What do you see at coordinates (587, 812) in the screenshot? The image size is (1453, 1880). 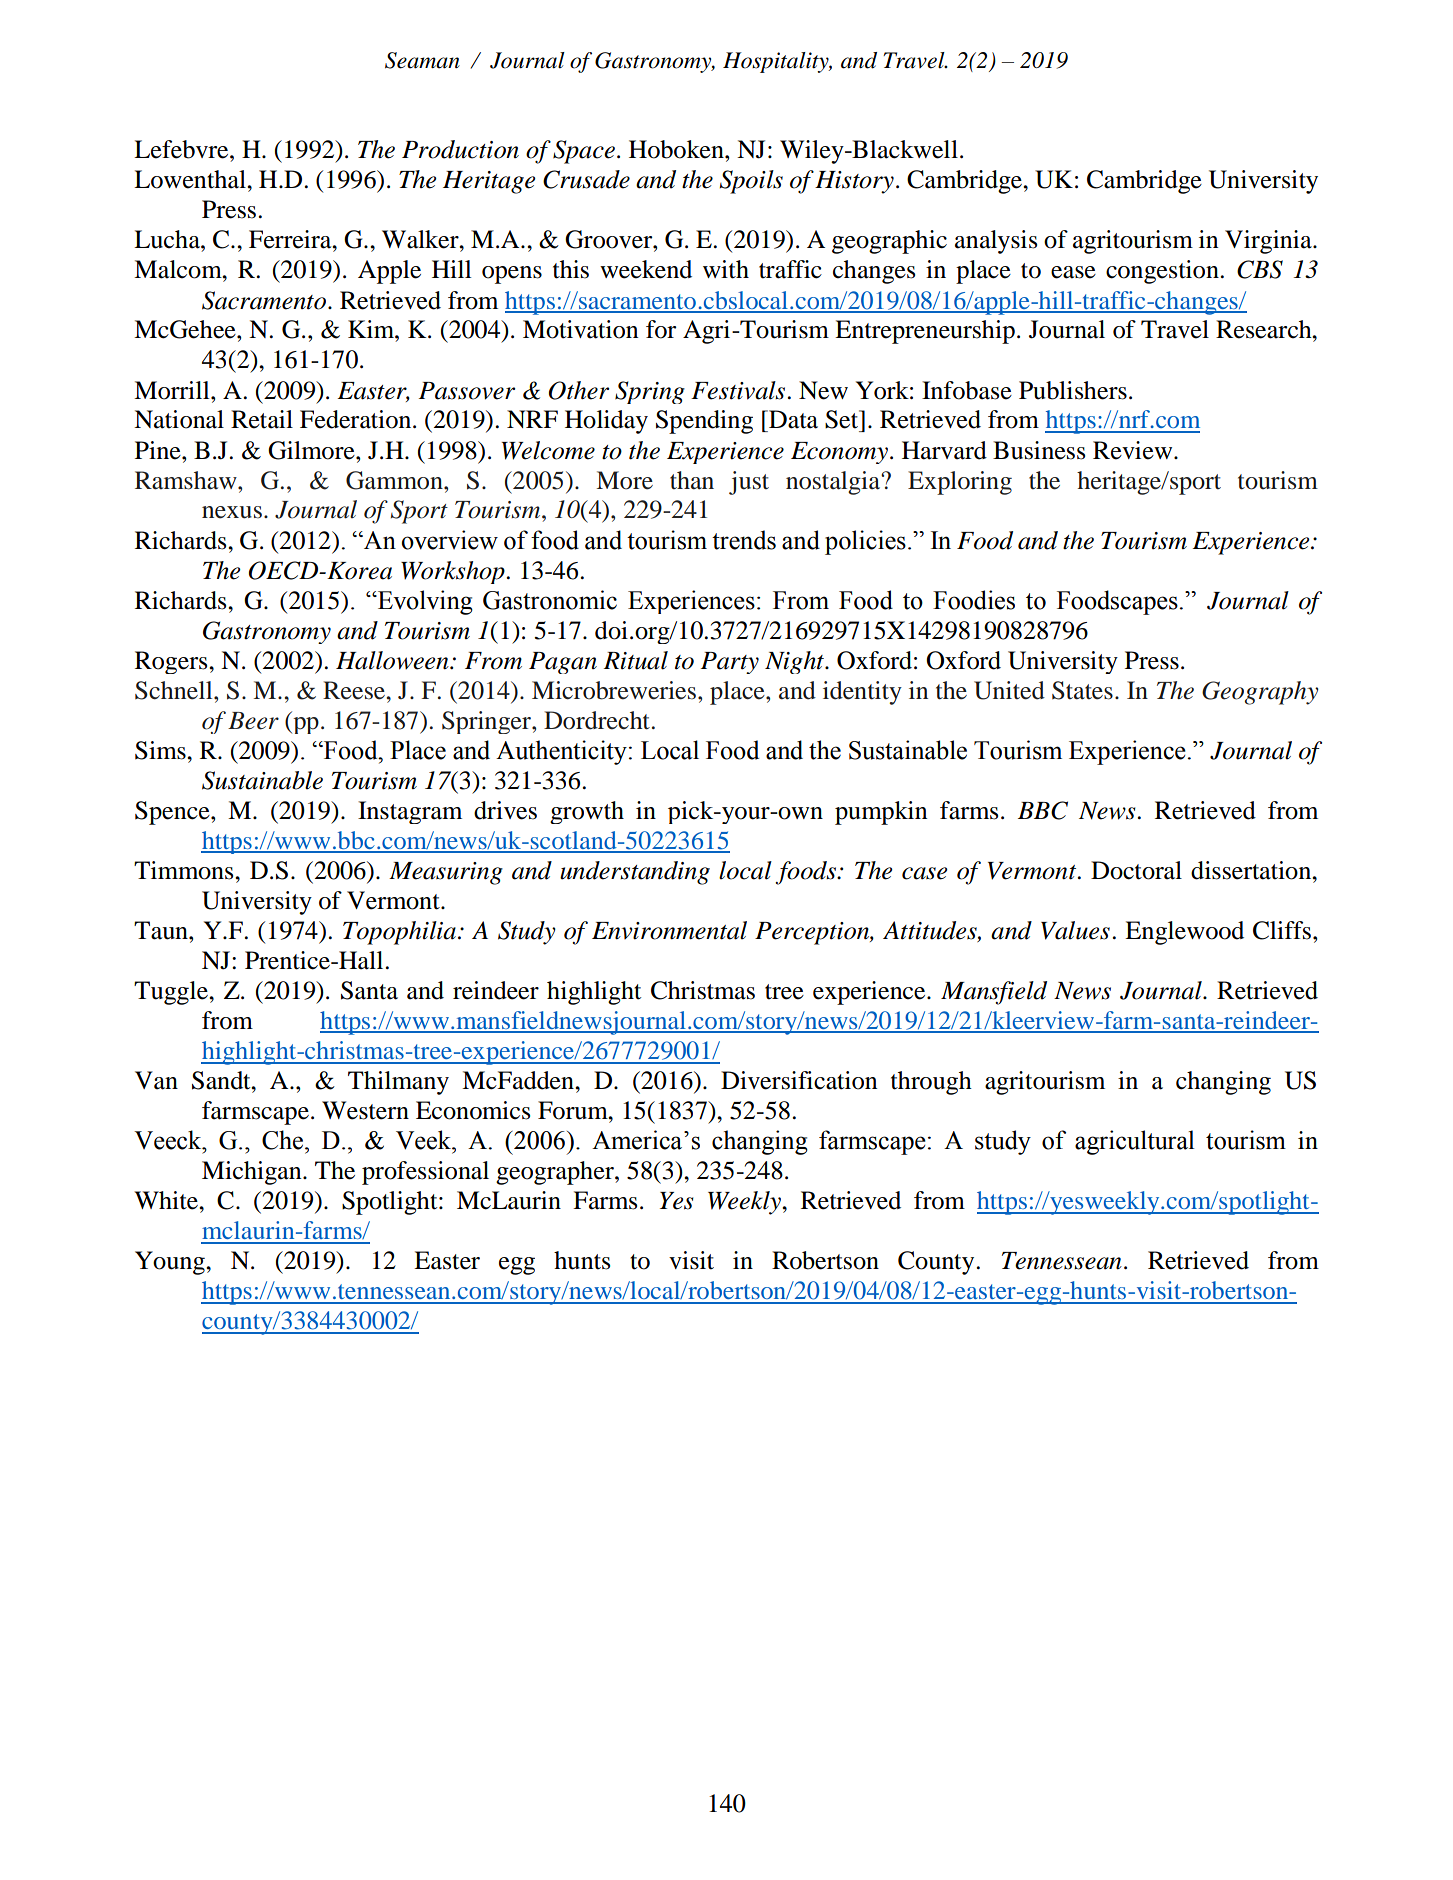 I see `growth` at bounding box center [587, 812].
